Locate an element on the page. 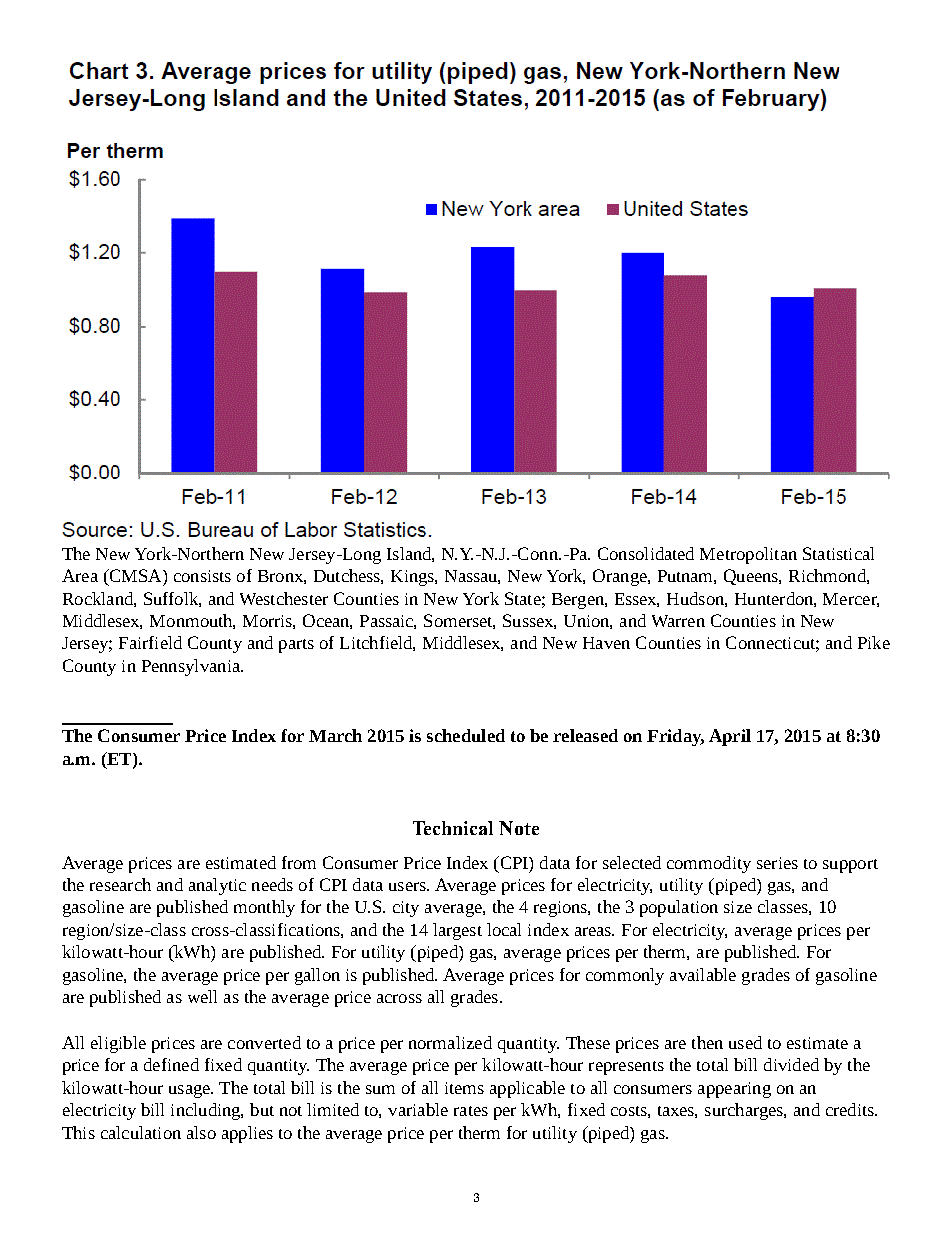  Bergen is located at coordinates (579, 601).
